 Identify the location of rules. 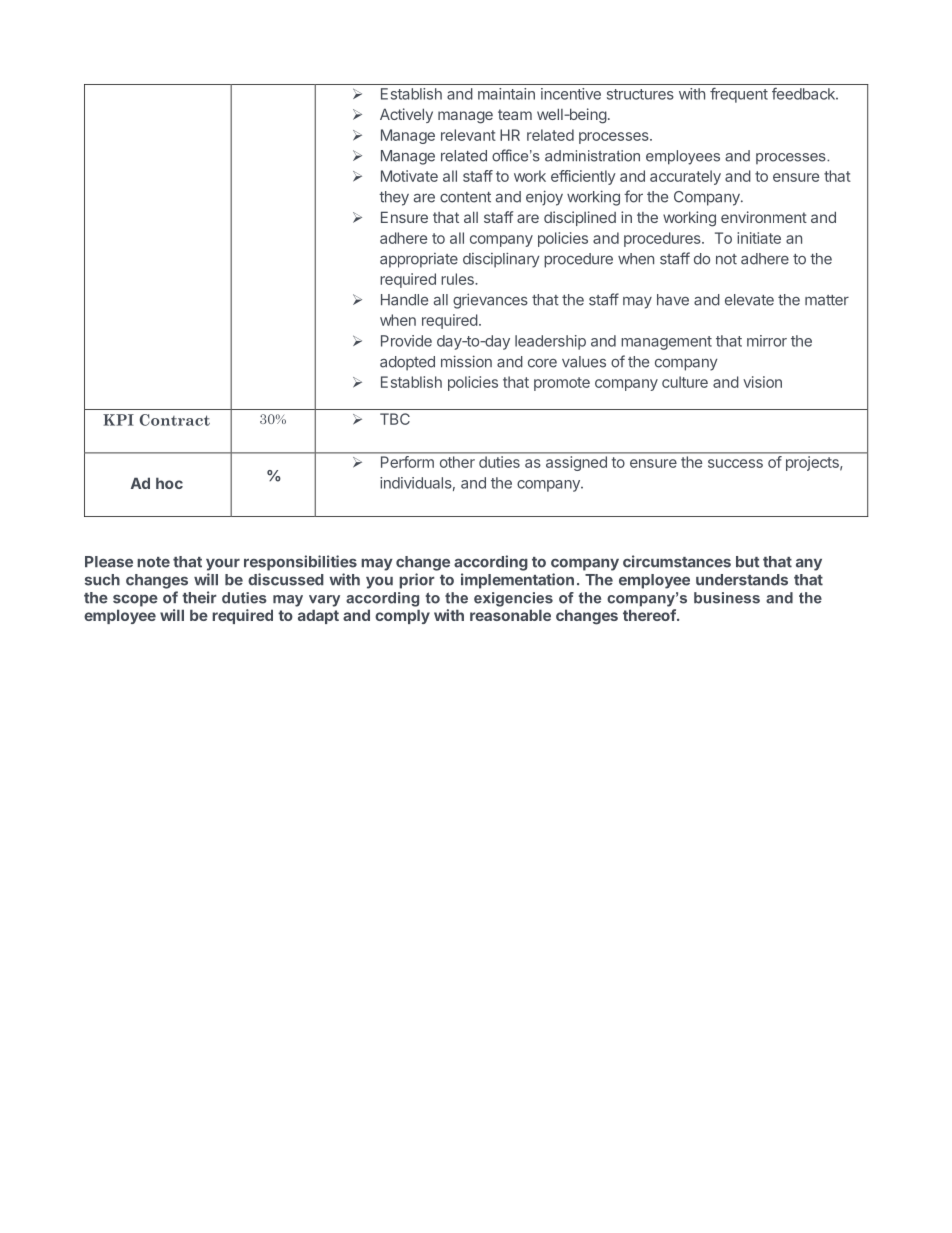
(458, 279).
